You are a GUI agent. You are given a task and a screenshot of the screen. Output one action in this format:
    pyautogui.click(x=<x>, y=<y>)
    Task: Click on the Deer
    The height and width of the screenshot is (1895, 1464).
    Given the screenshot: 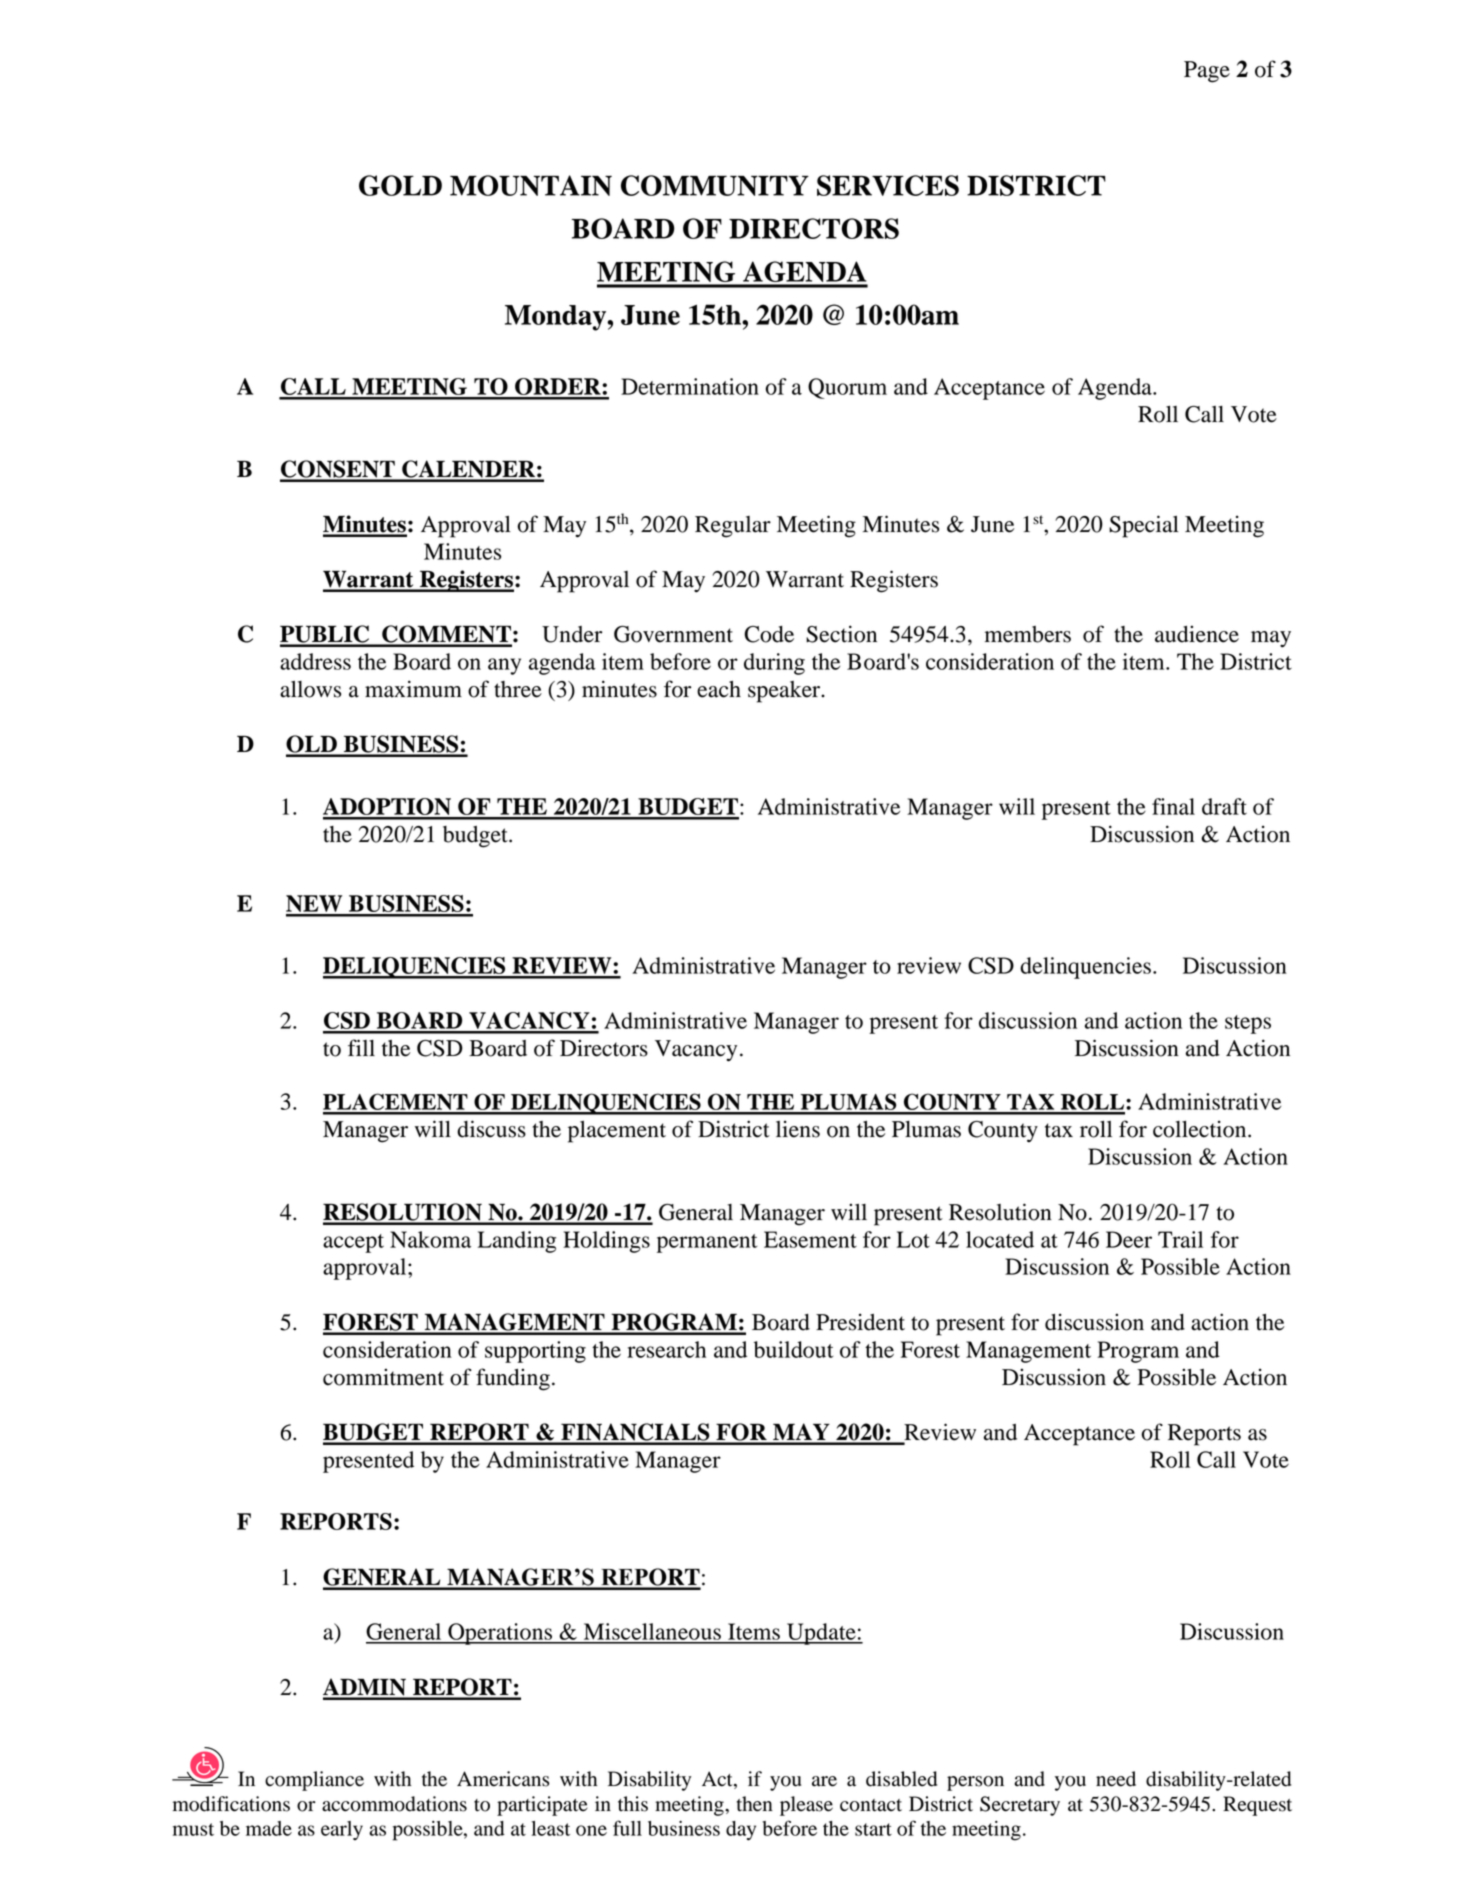 What is the action you would take?
    pyautogui.click(x=1129, y=1239)
